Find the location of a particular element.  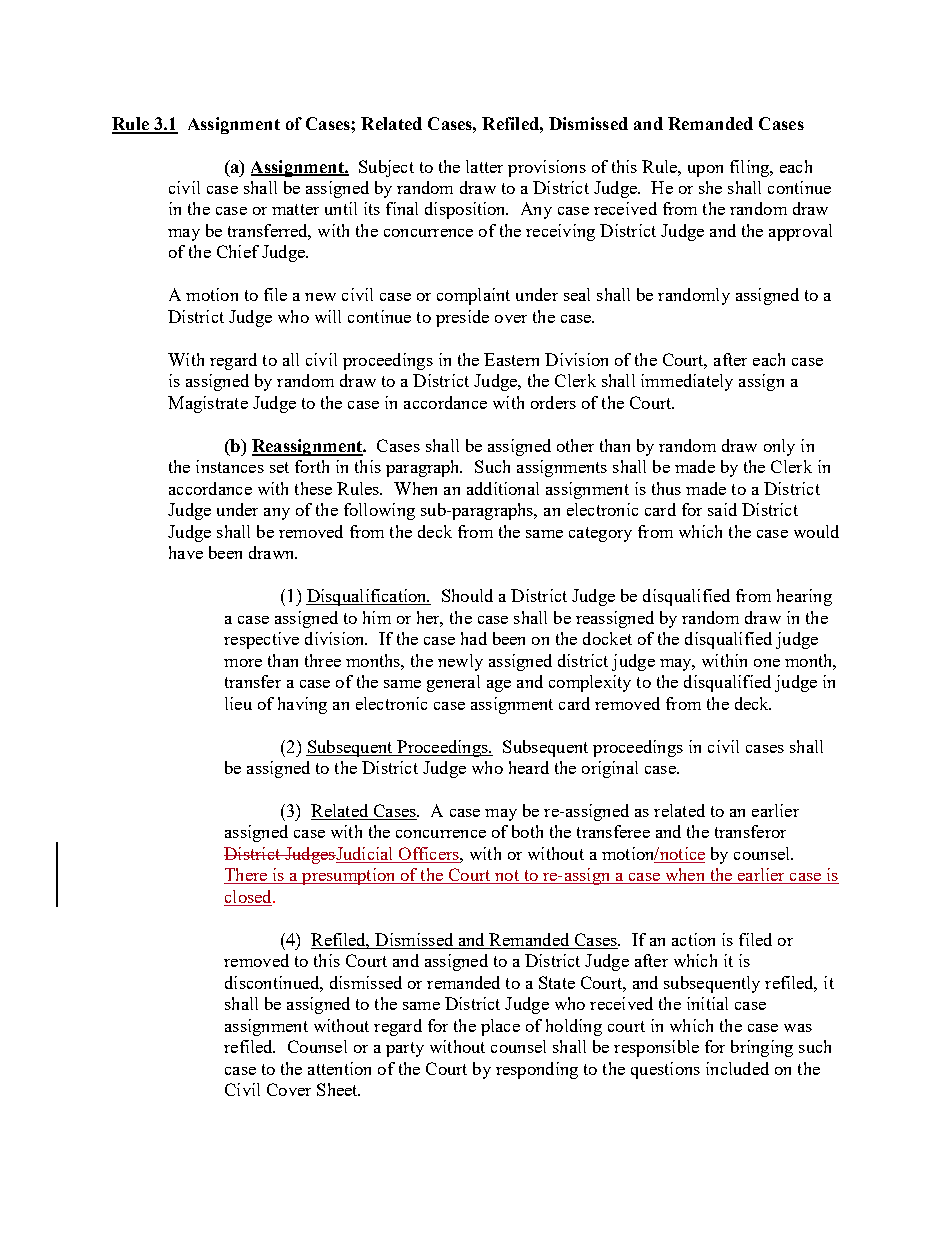

respective is located at coordinates (261, 640).
